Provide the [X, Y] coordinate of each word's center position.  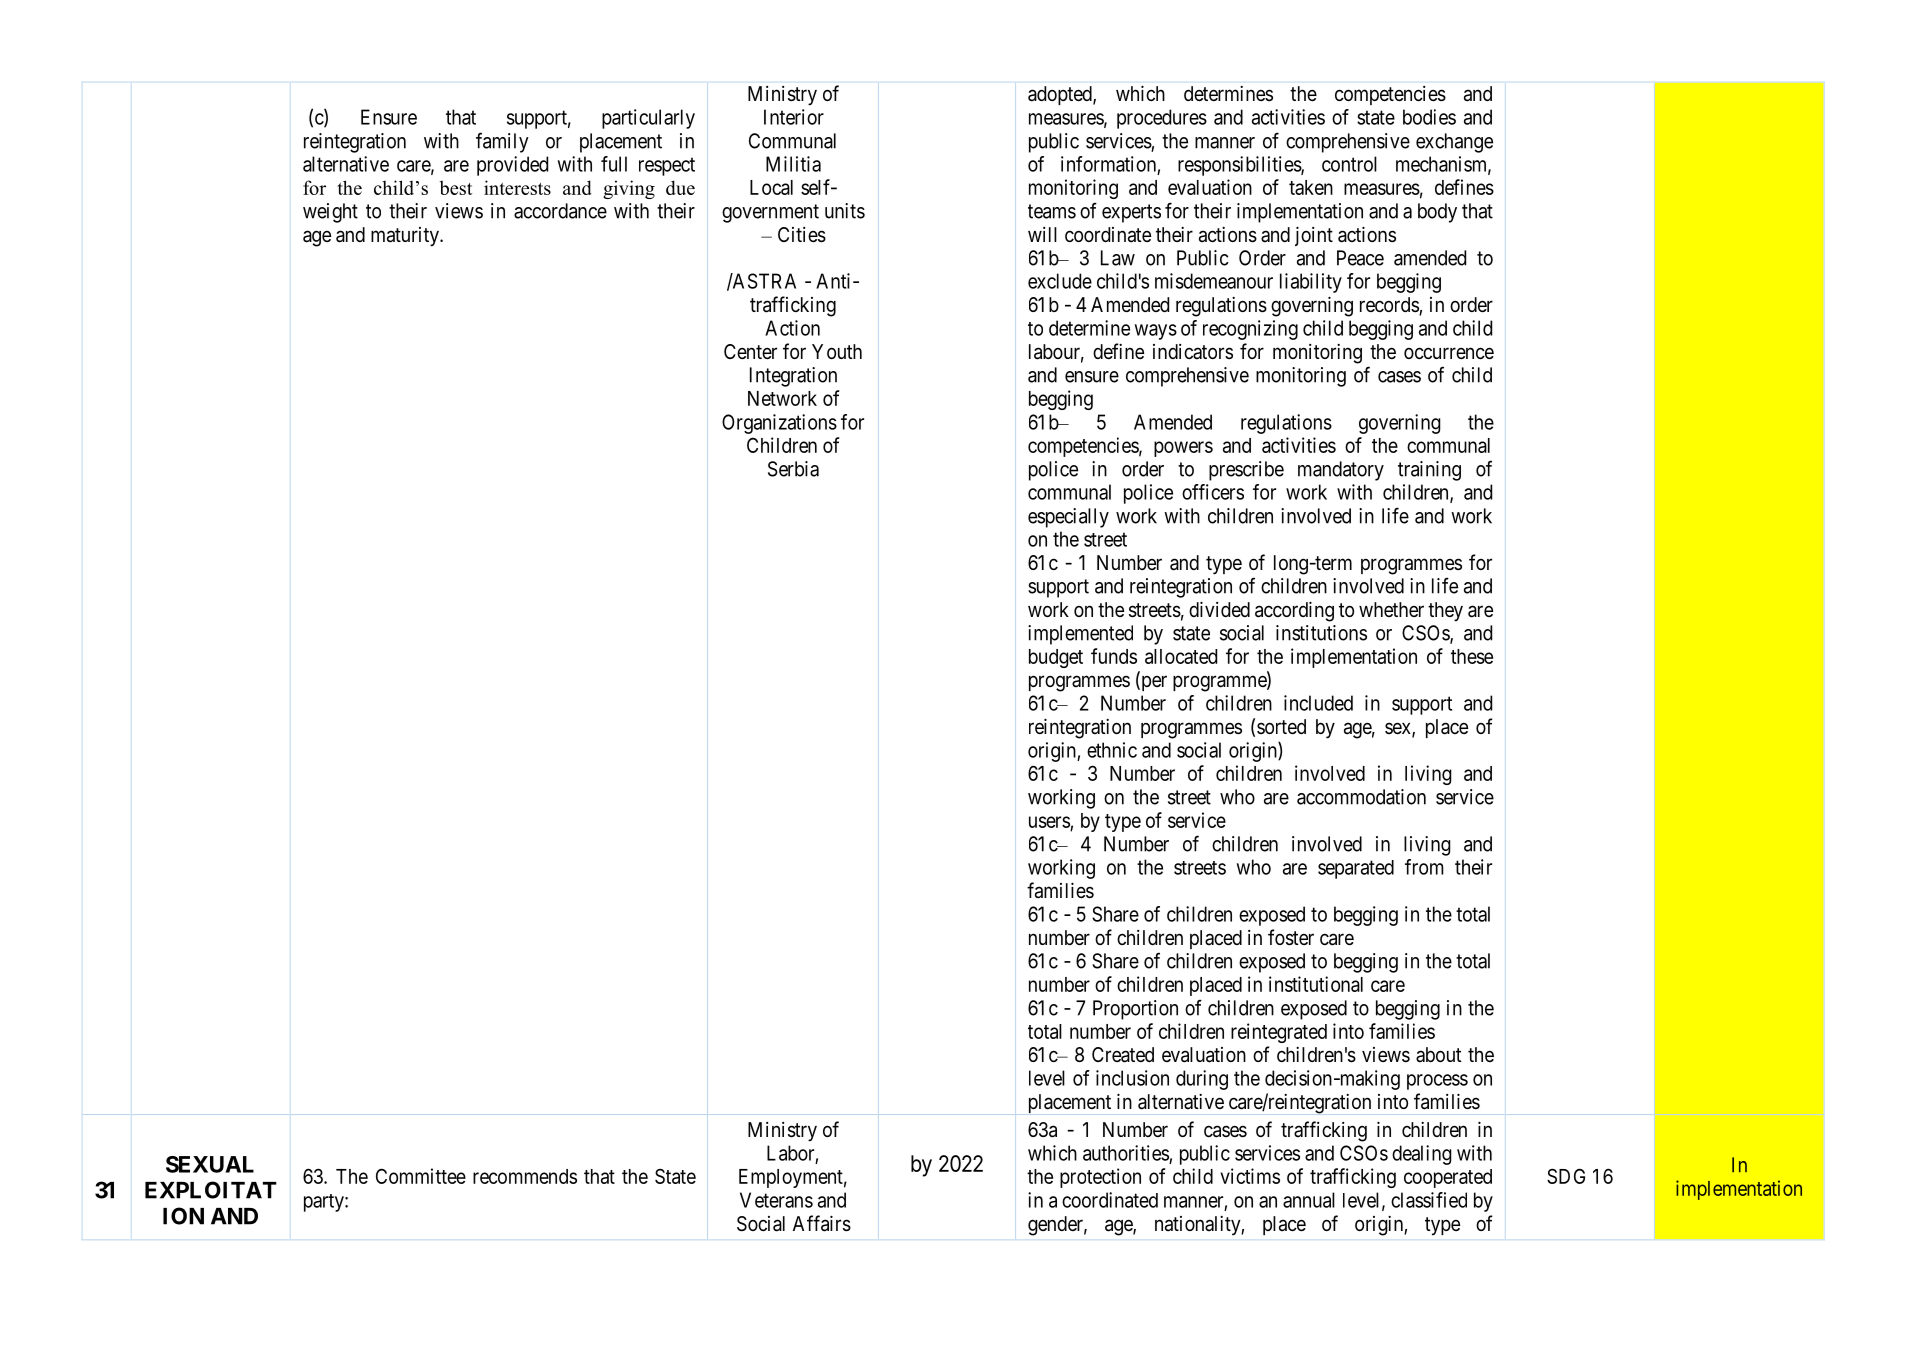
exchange [1454, 143]
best [455, 187]
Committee [421, 1176]
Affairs [822, 1223]
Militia [793, 164]
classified [1429, 1200]
